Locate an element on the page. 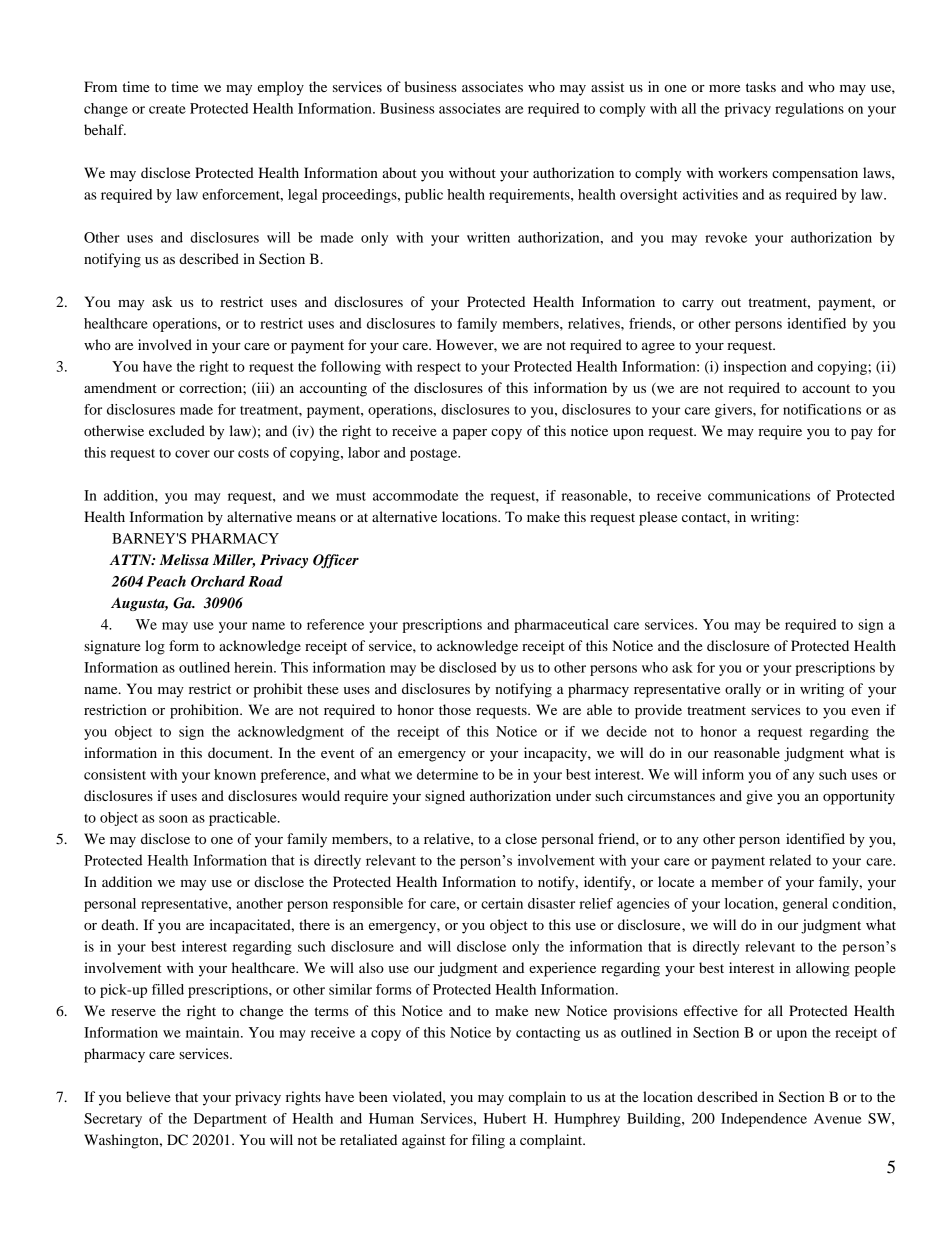 This page has width=952, height=1233. Orchard is located at coordinates (218, 581).
